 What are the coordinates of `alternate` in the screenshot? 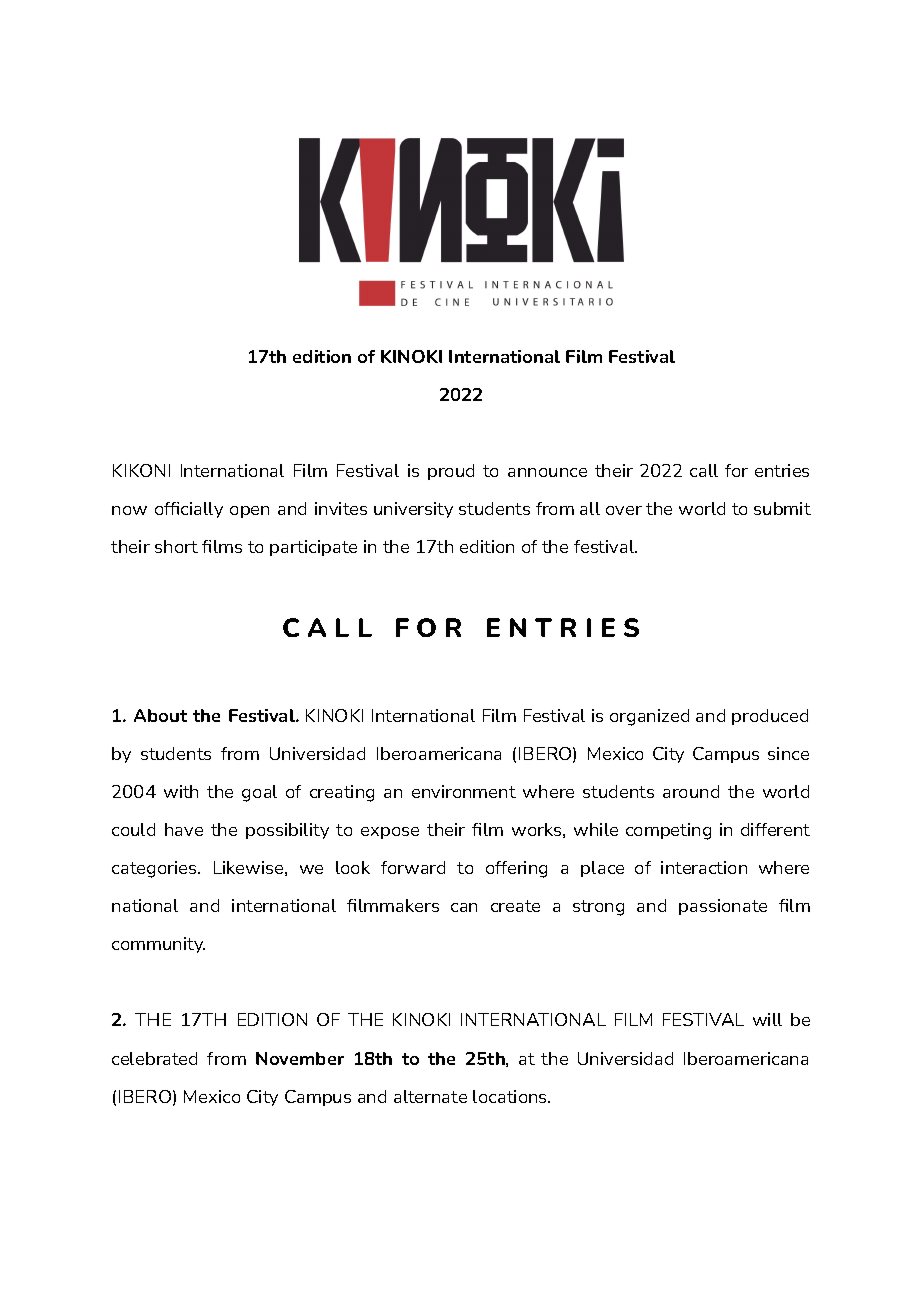 It's located at (430, 1096).
